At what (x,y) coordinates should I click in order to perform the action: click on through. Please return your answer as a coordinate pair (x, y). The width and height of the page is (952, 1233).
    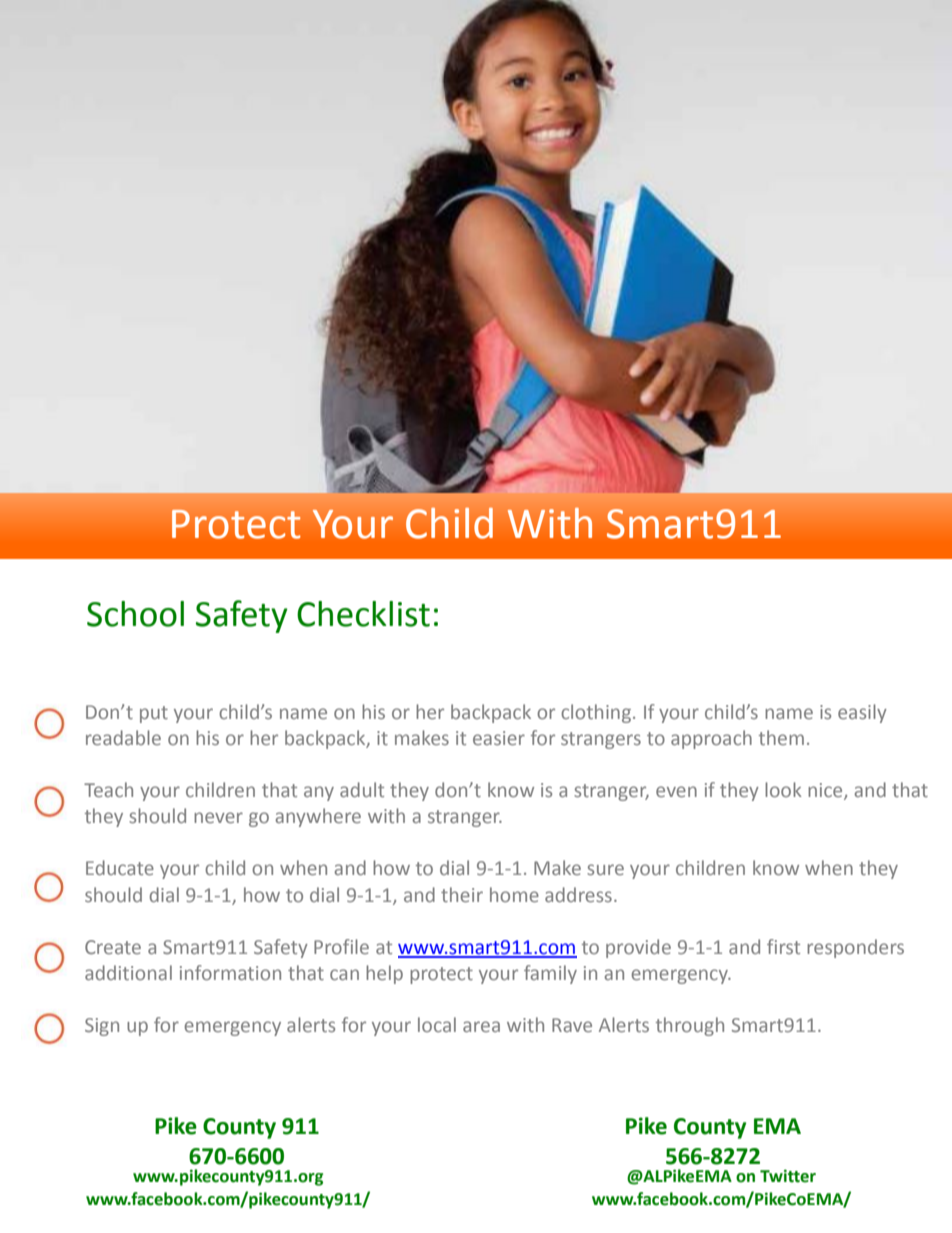
    Looking at the image, I should click on (690, 1026).
